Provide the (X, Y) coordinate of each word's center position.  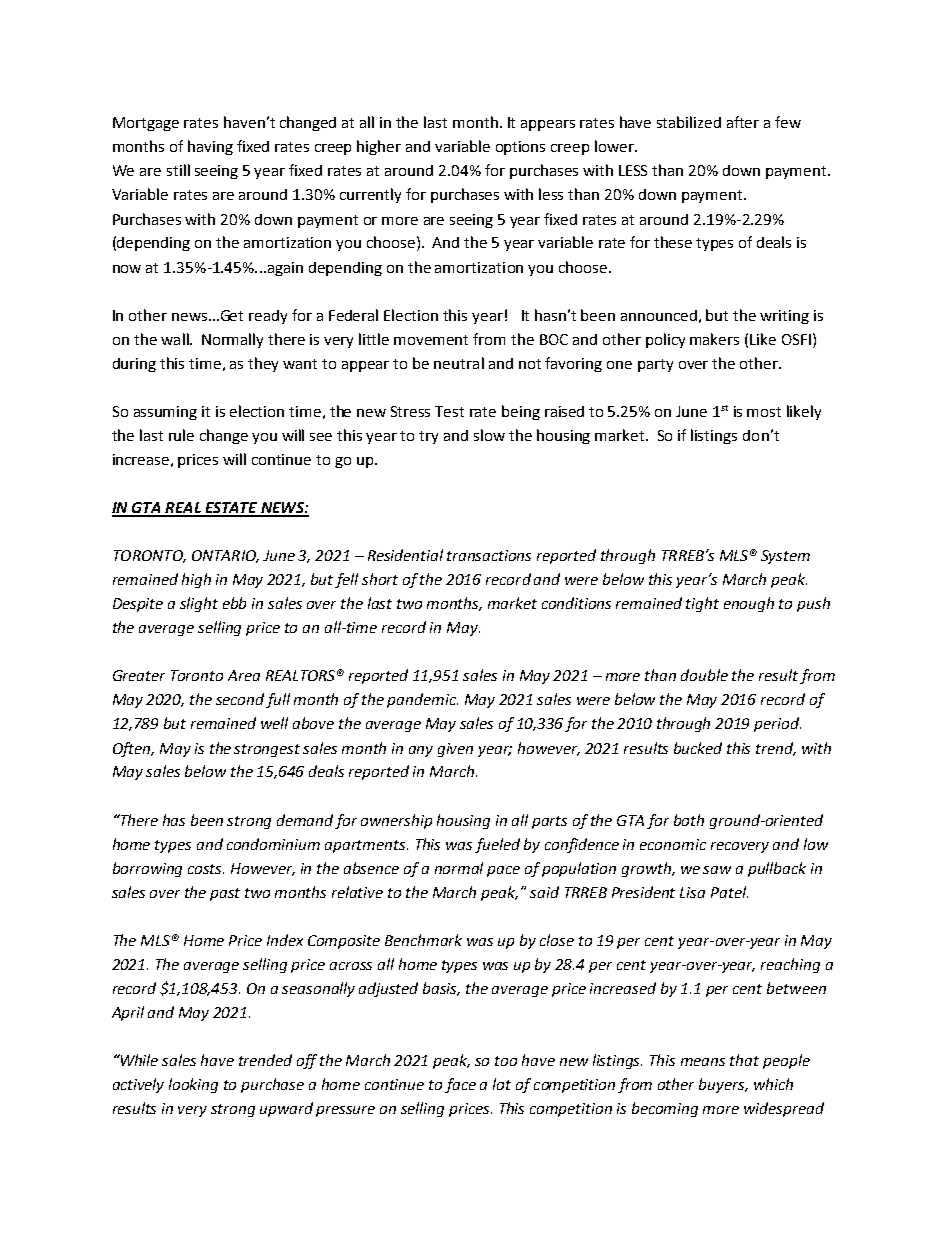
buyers (723, 1085)
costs (206, 869)
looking (193, 1085)
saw (717, 870)
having (210, 147)
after (743, 122)
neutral (459, 363)
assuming (165, 413)
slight (199, 604)
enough (749, 604)
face (460, 1085)
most (764, 412)
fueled (497, 845)
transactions (489, 555)
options (520, 148)
